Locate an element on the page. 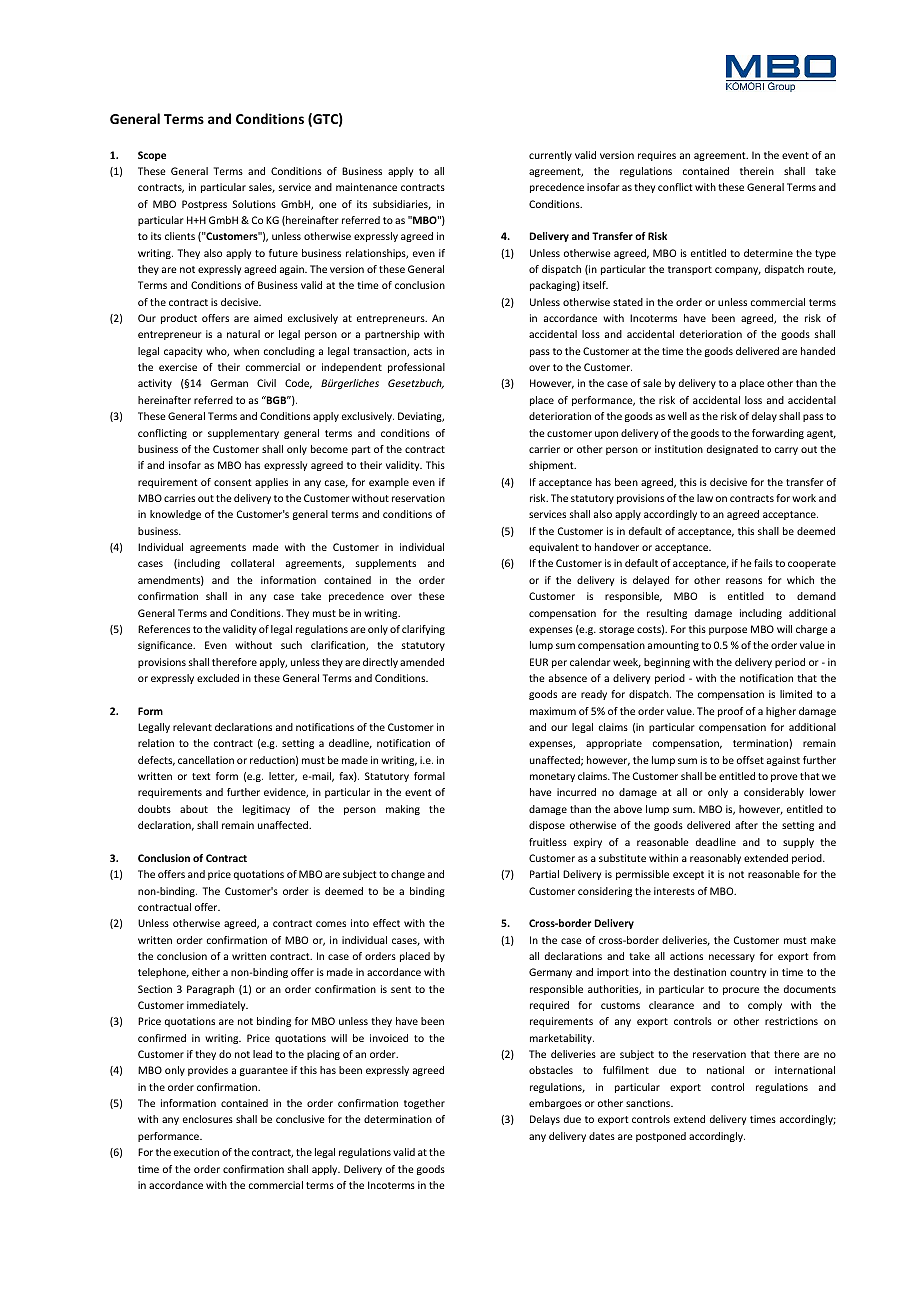 The width and height of the page is (924, 1308). supplementary is located at coordinates (243, 434).
